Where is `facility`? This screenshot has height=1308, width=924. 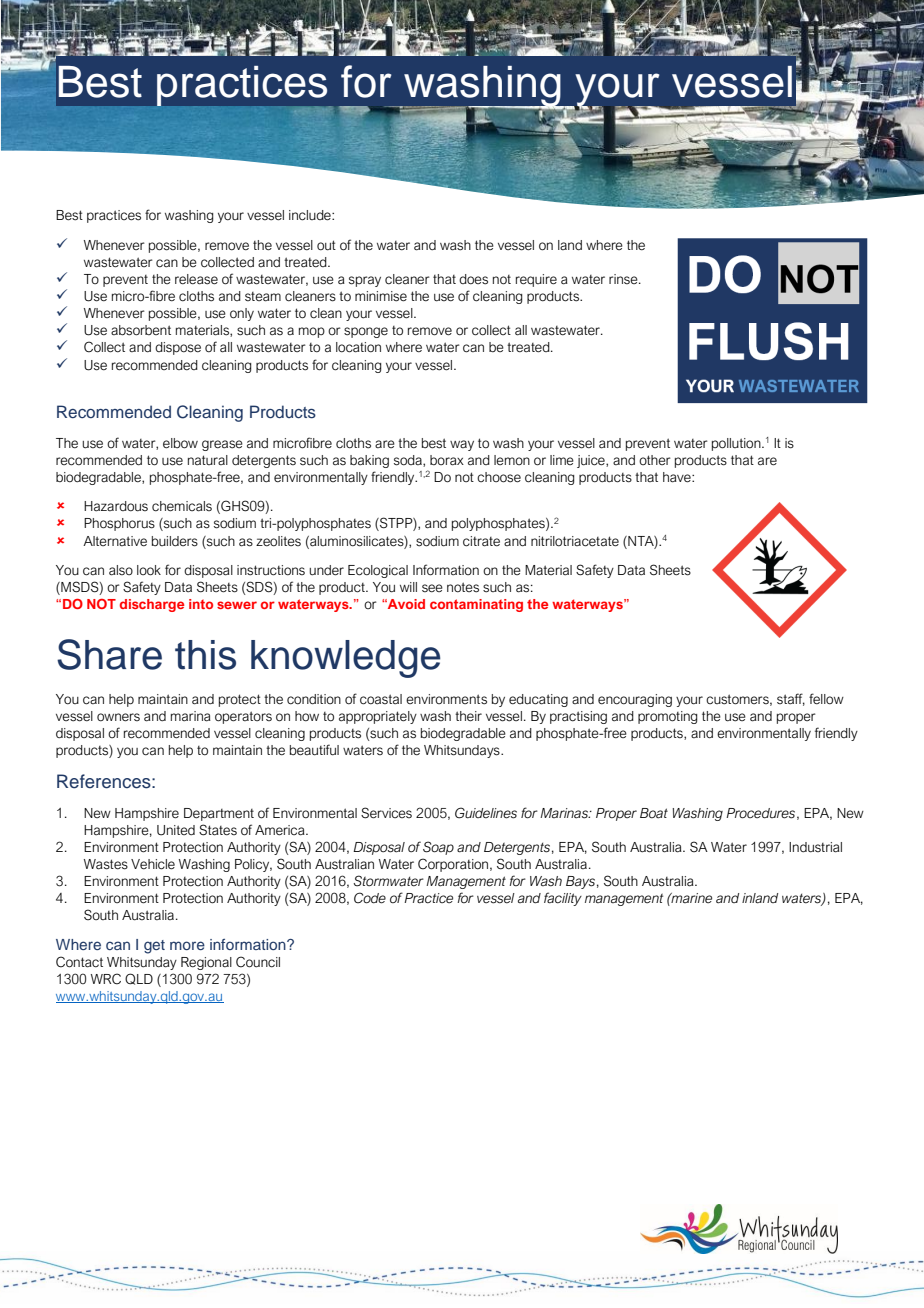
facility is located at coordinates (563, 899).
